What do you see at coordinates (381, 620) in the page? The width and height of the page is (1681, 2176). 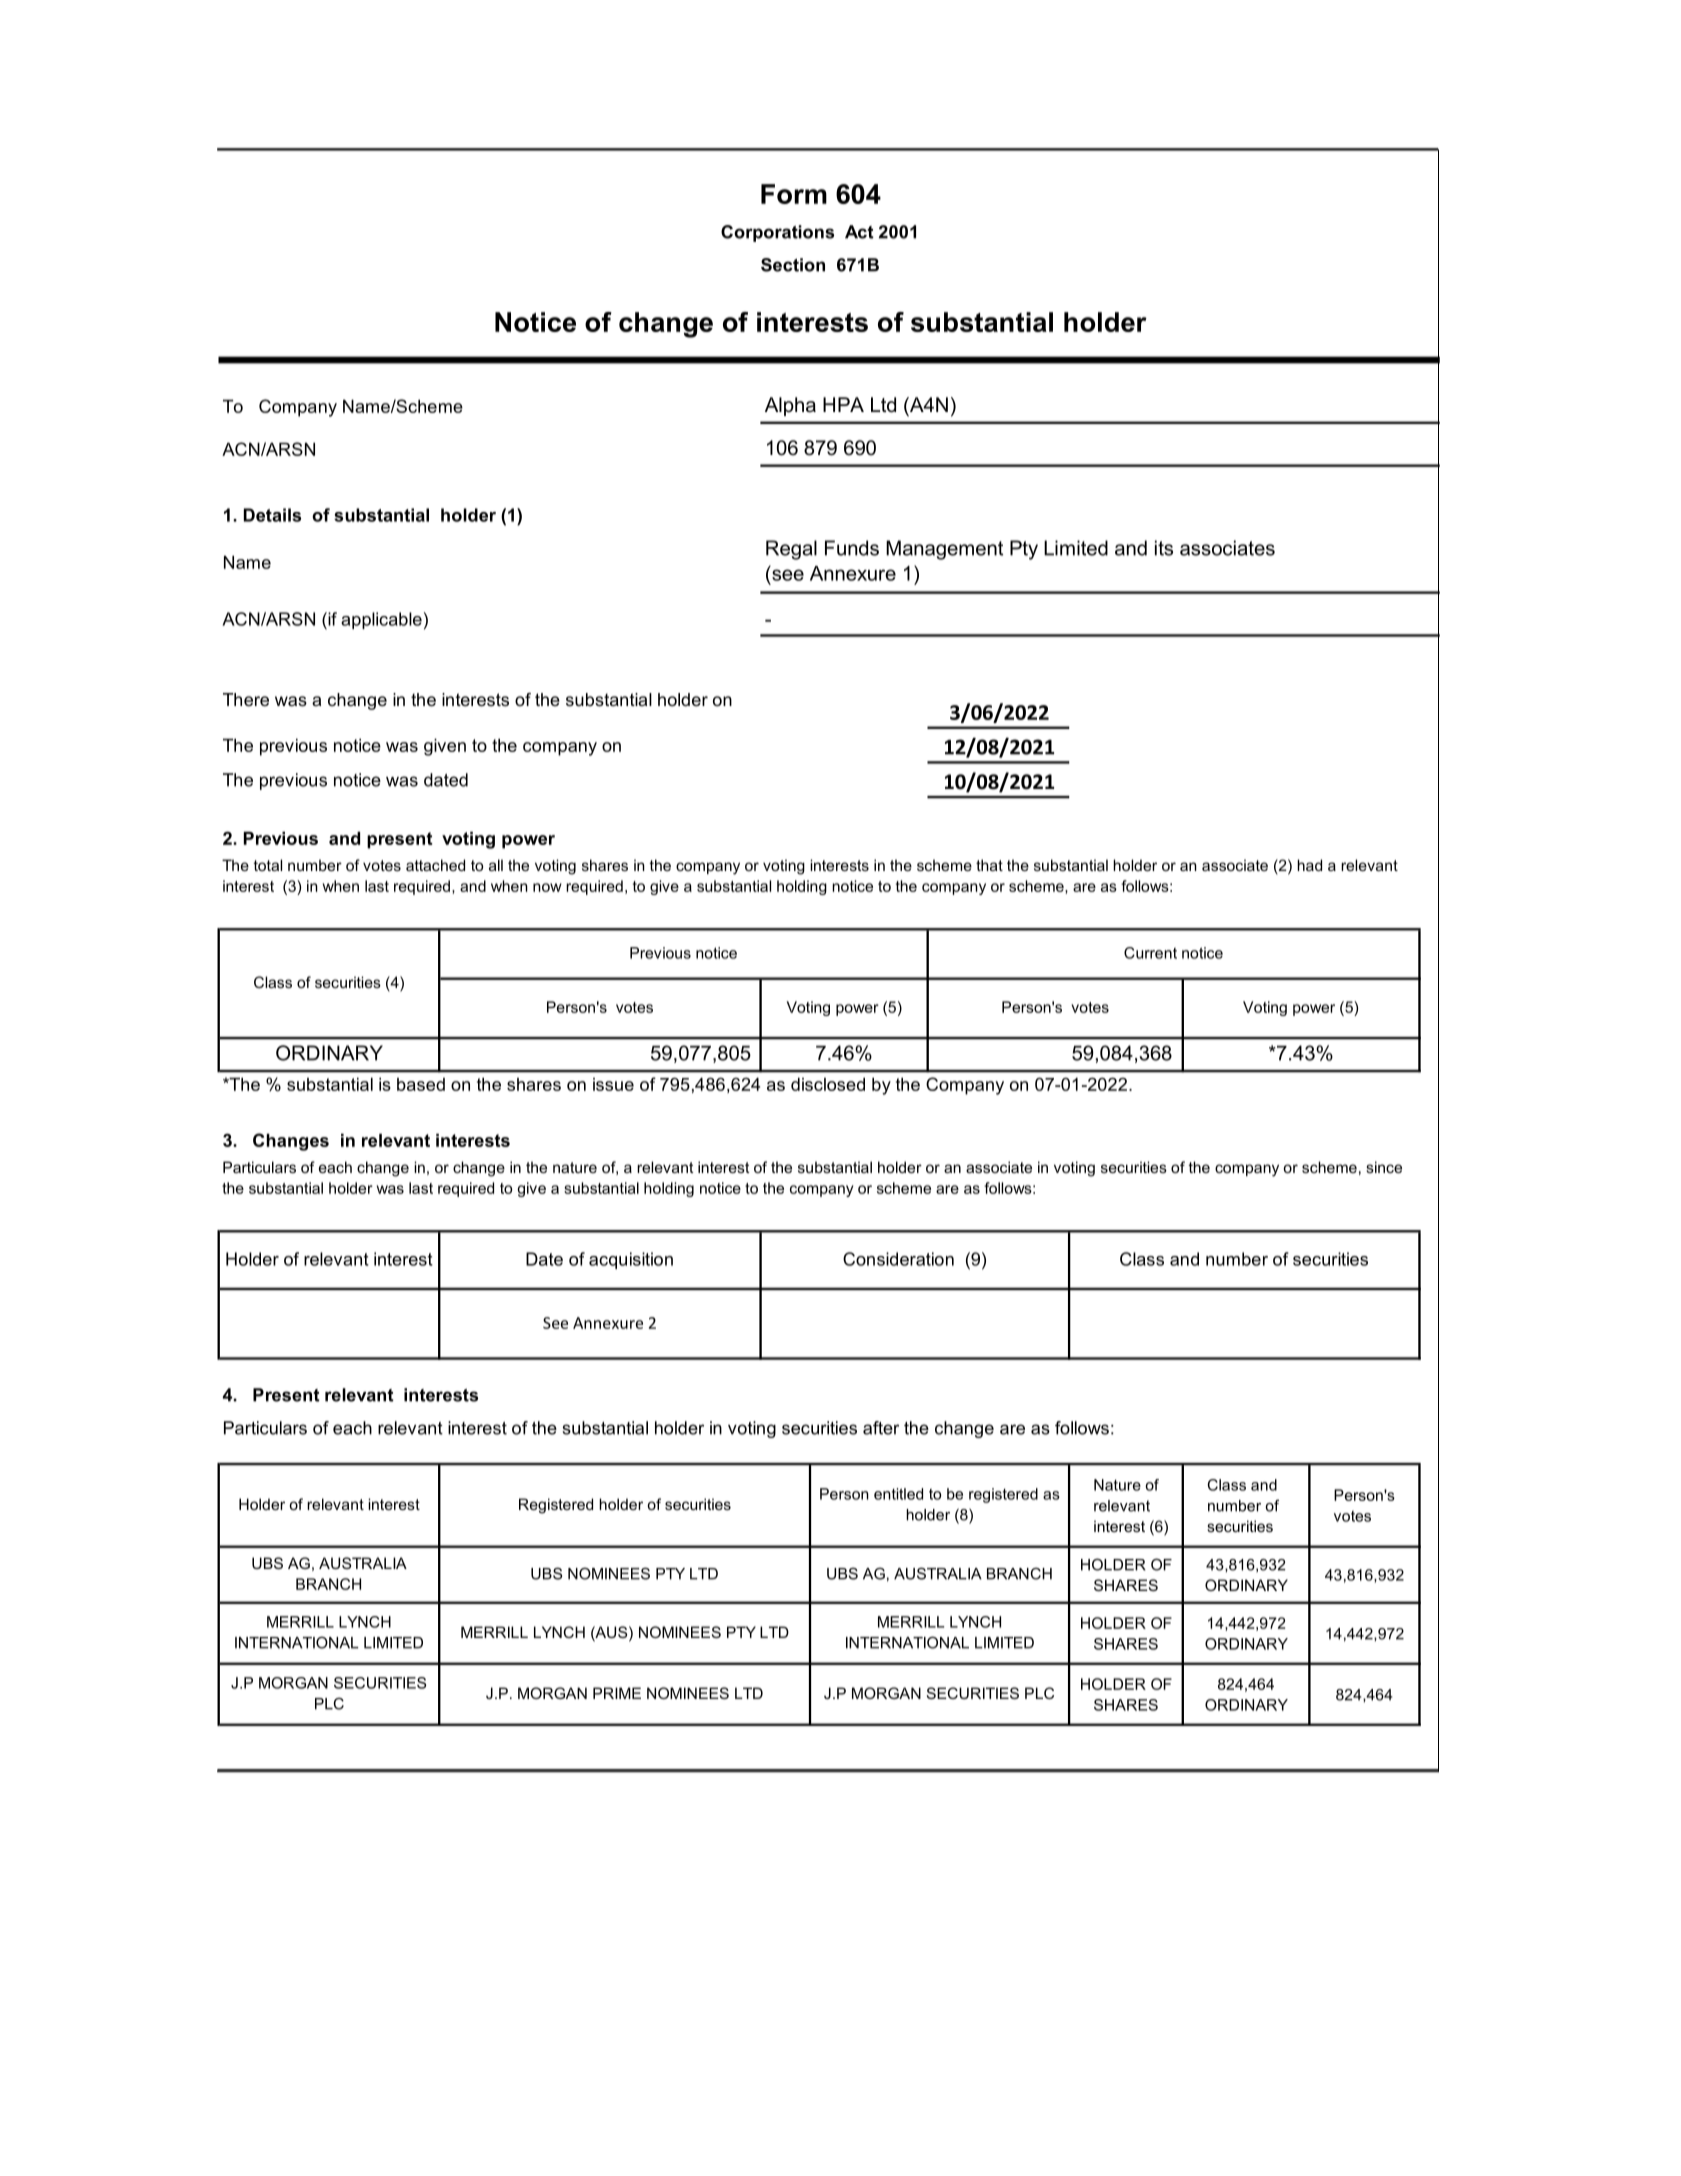 I see `applicable` at bounding box center [381, 620].
